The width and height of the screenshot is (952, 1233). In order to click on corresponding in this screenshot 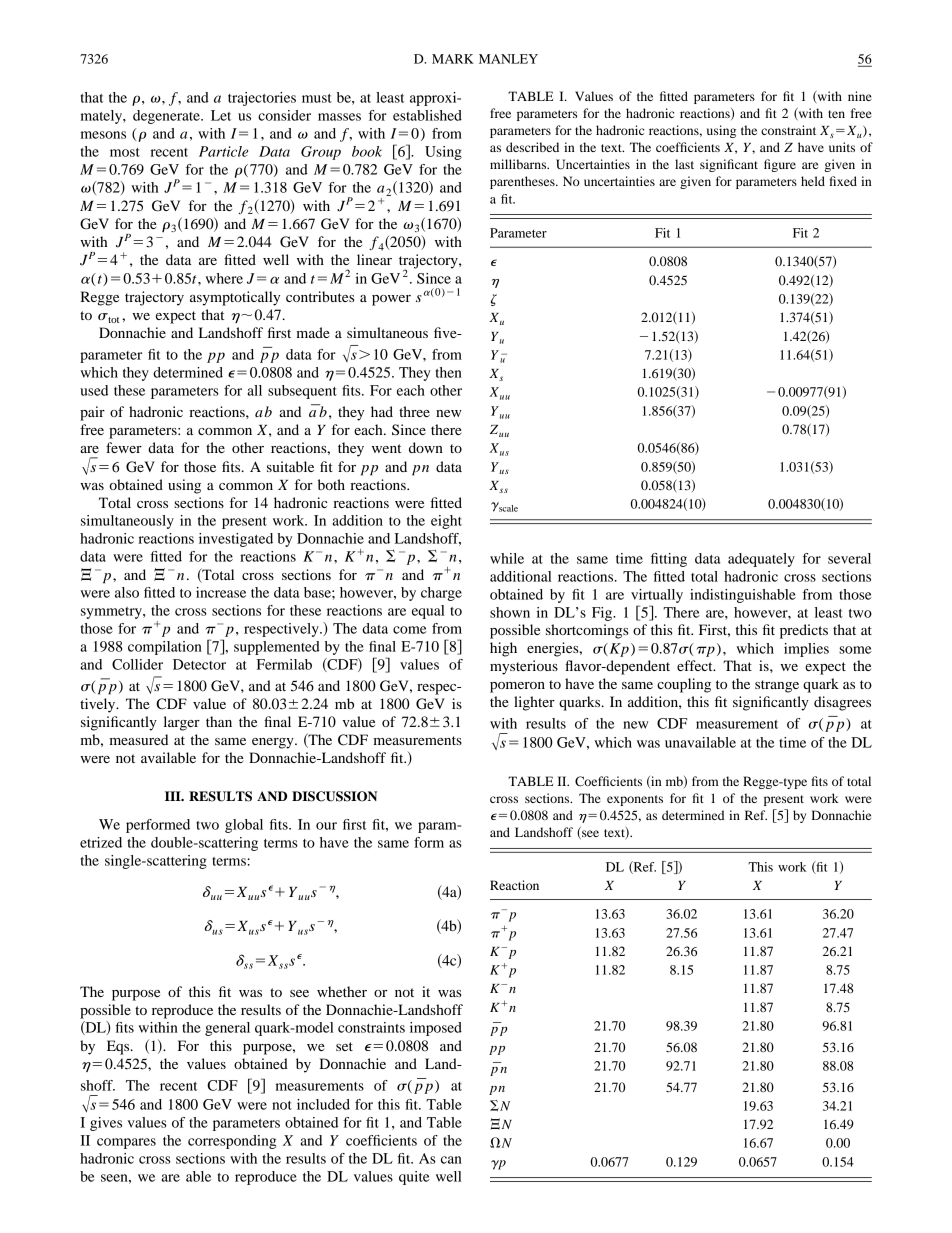, I will do `click(232, 1142)`.
